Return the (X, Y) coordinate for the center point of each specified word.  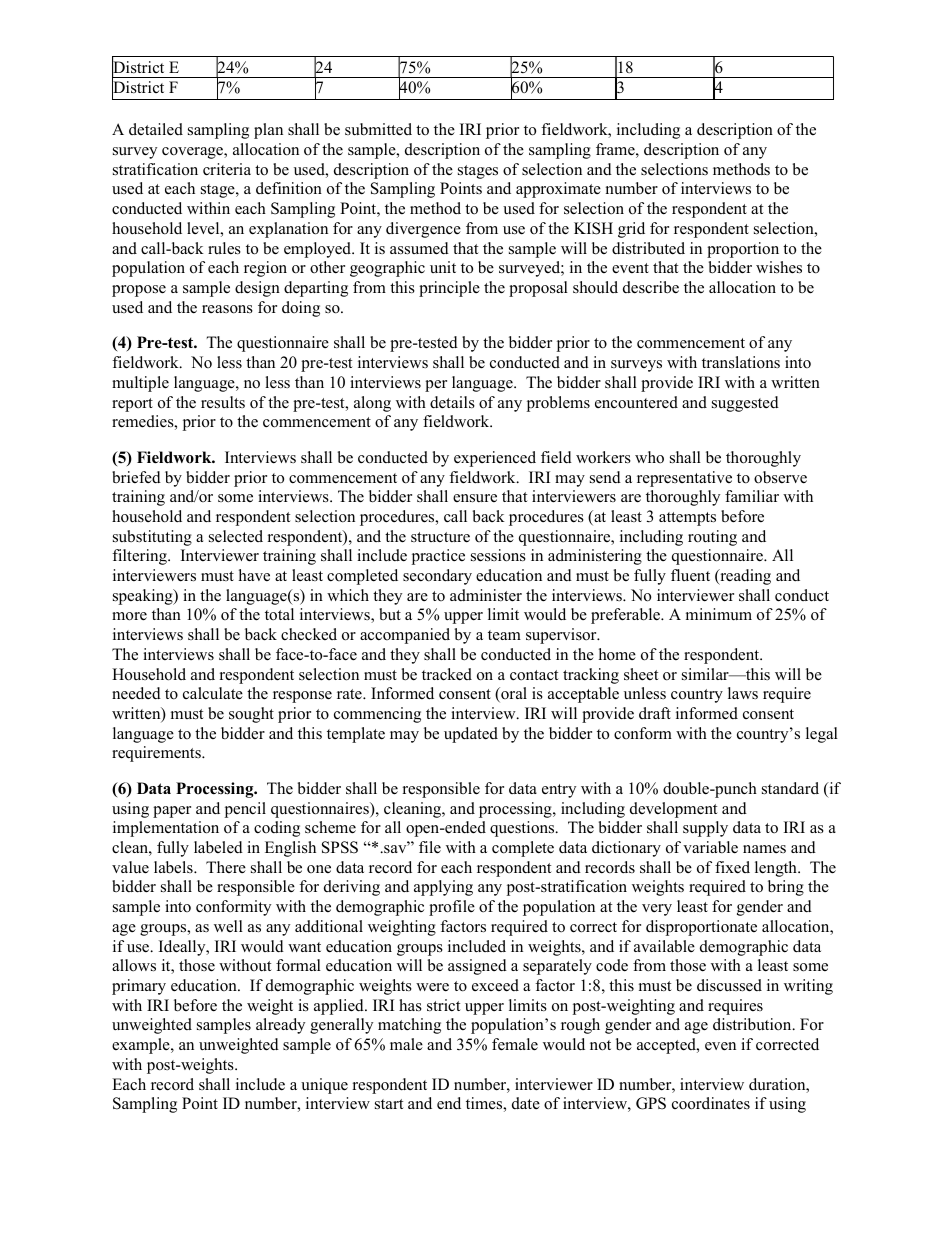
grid (631, 230)
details (452, 402)
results (223, 402)
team (504, 635)
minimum (719, 614)
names (764, 849)
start (389, 1104)
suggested (745, 404)
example (142, 1046)
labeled (218, 847)
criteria (227, 169)
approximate (558, 190)
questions (523, 829)
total (279, 614)
